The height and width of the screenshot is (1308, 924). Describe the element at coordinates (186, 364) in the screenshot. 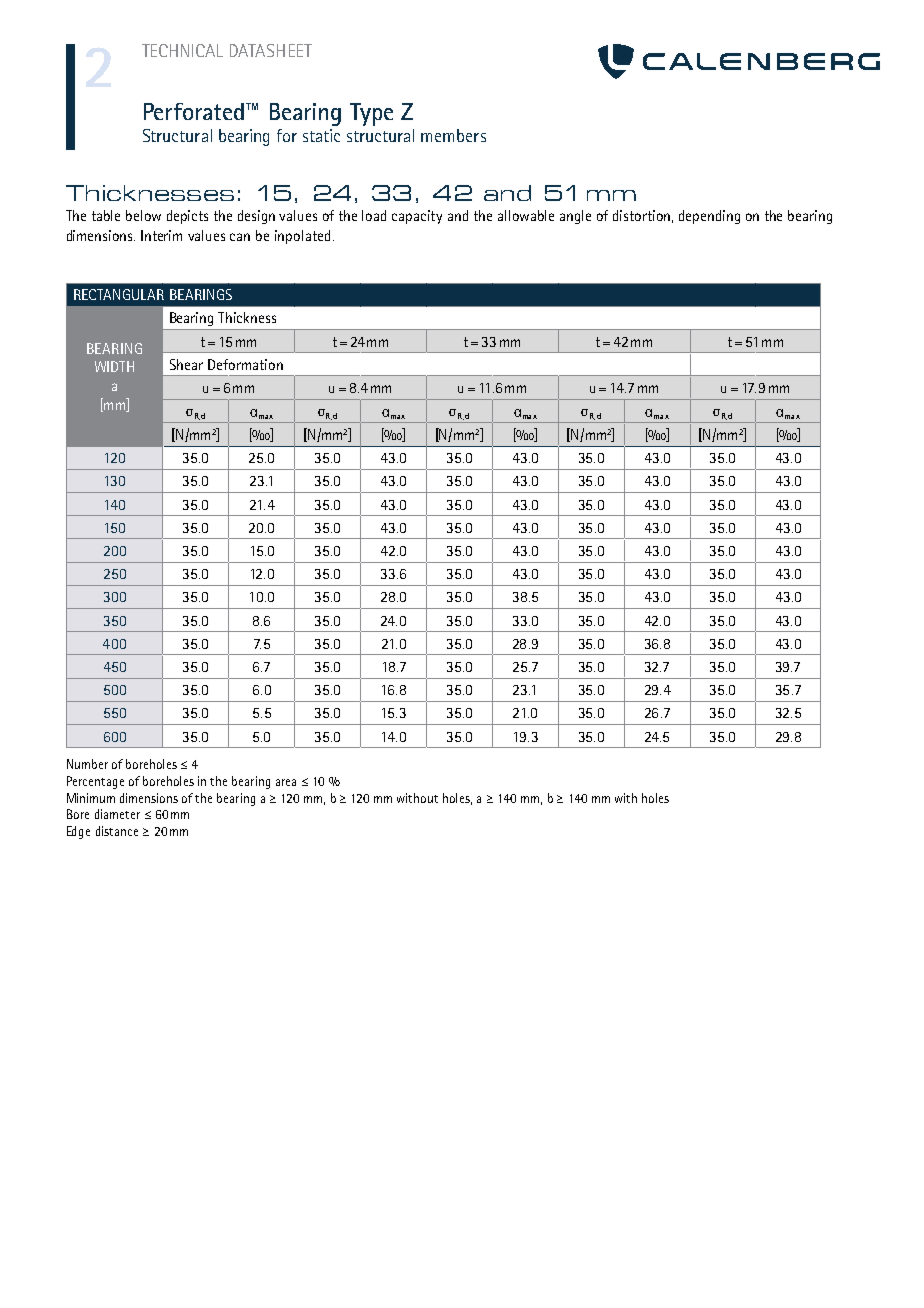

I see `Shear` at that location.
